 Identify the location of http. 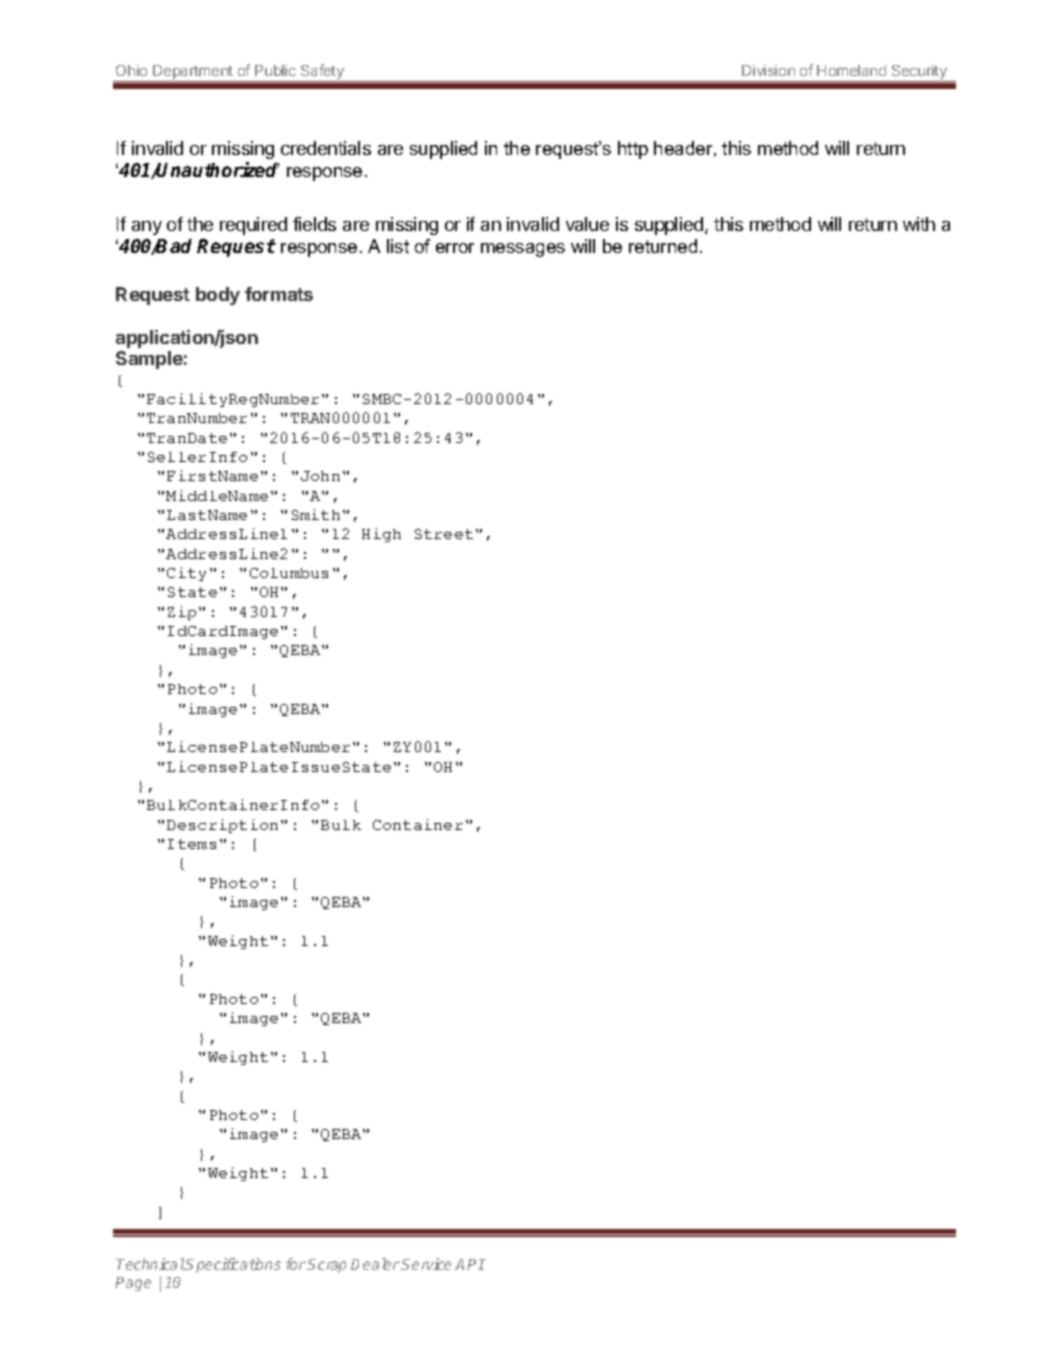
(633, 150).
